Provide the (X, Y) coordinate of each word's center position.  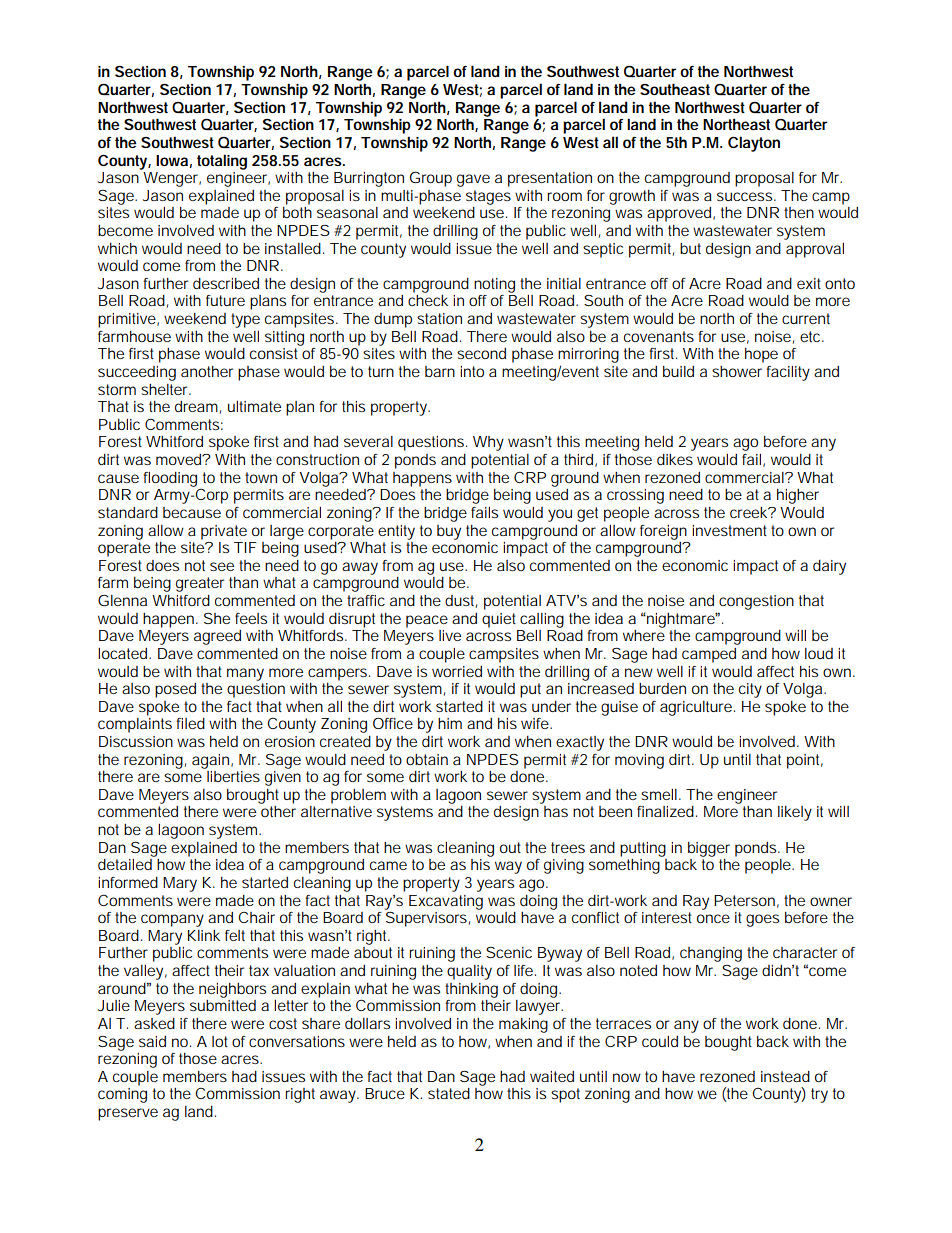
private (224, 532)
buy (449, 532)
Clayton (754, 144)
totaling (222, 162)
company (172, 920)
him (450, 723)
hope (761, 355)
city (750, 690)
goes (762, 920)
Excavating (446, 902)
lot (220, 1041)
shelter (166, 389)
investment (729, 530)
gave (473, 180)
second (481, 353)
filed (190, 723)
